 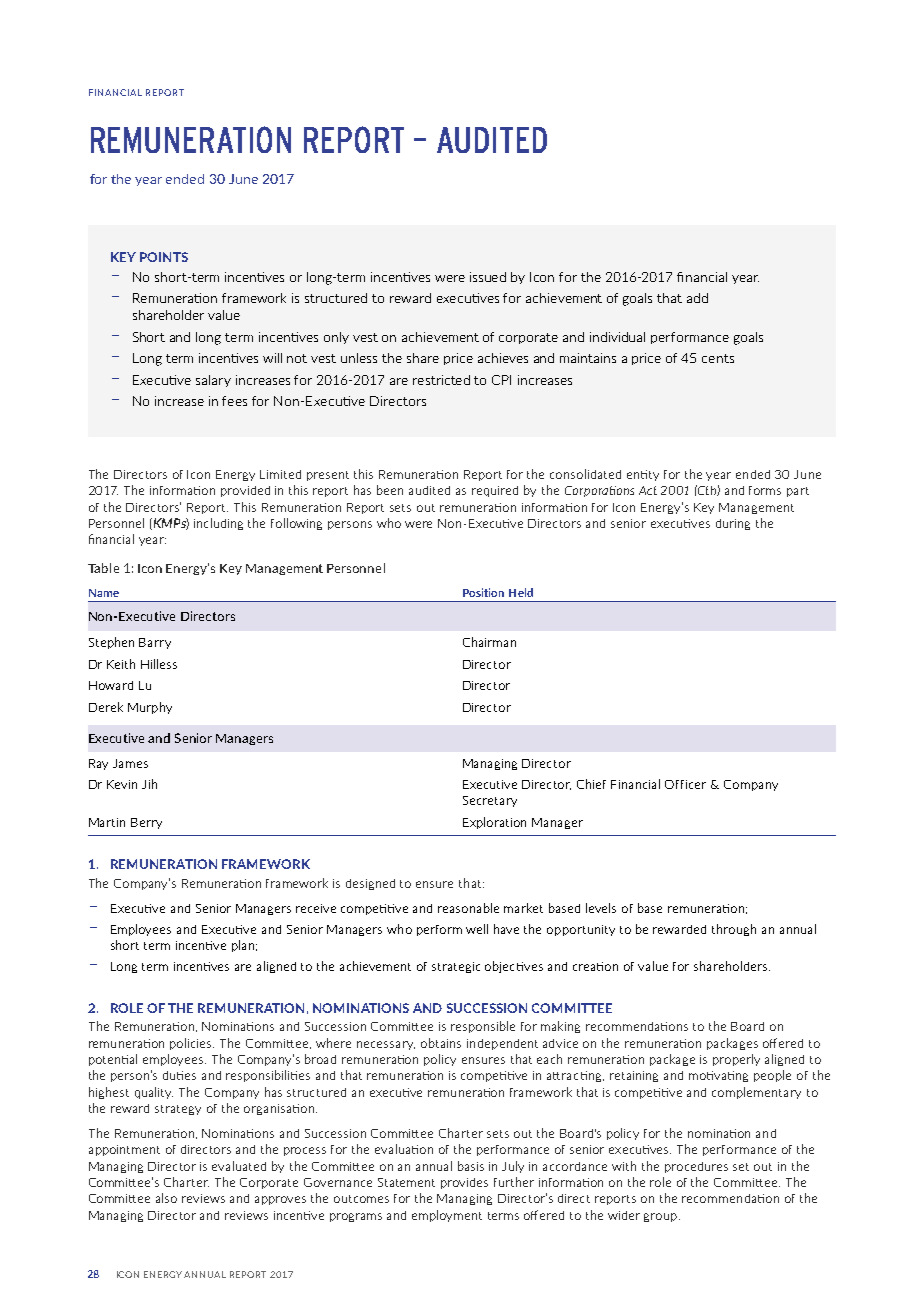 I want to click on also, so click(x=166, y=1198).
